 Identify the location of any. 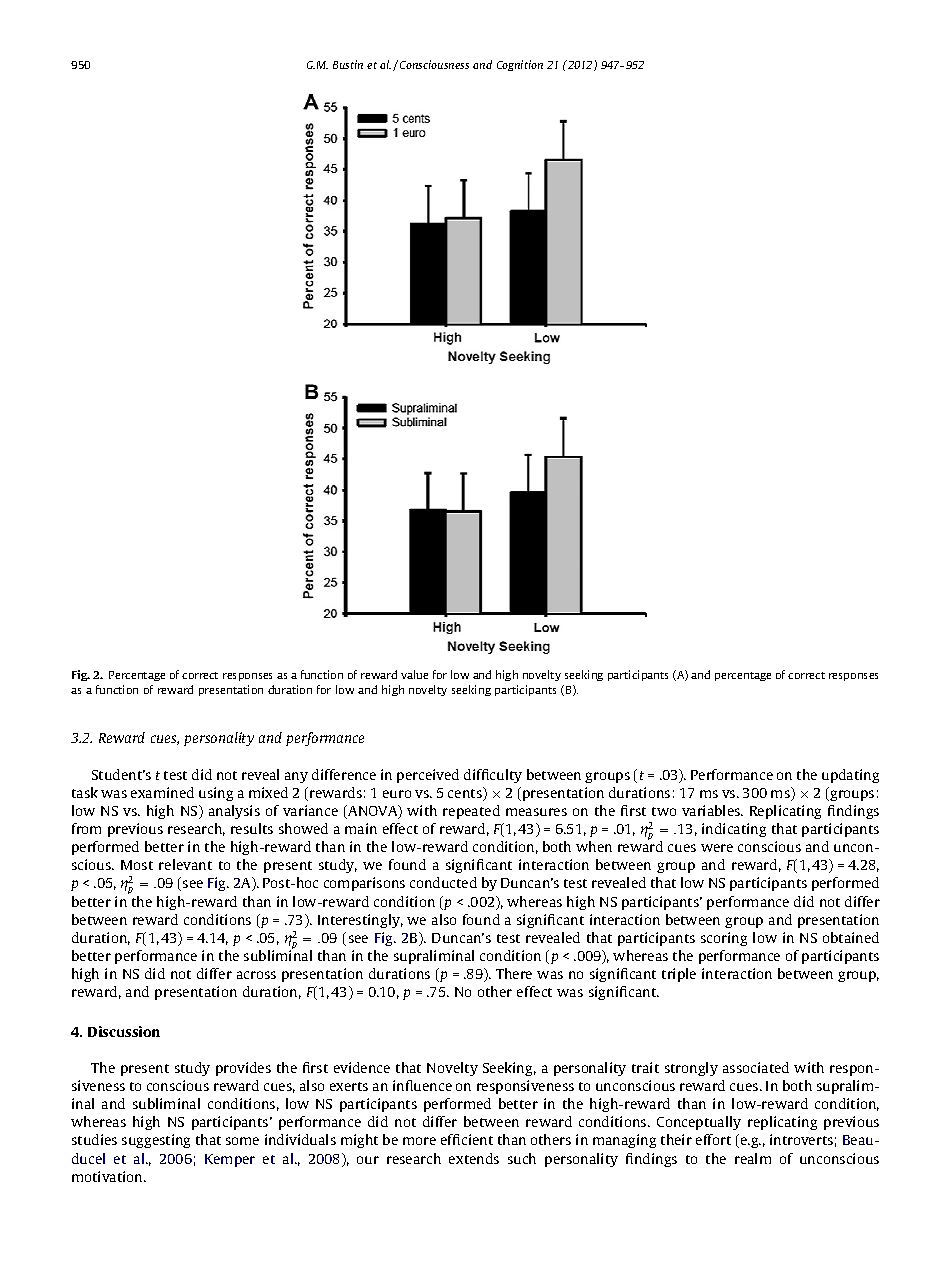
(296, 777).
